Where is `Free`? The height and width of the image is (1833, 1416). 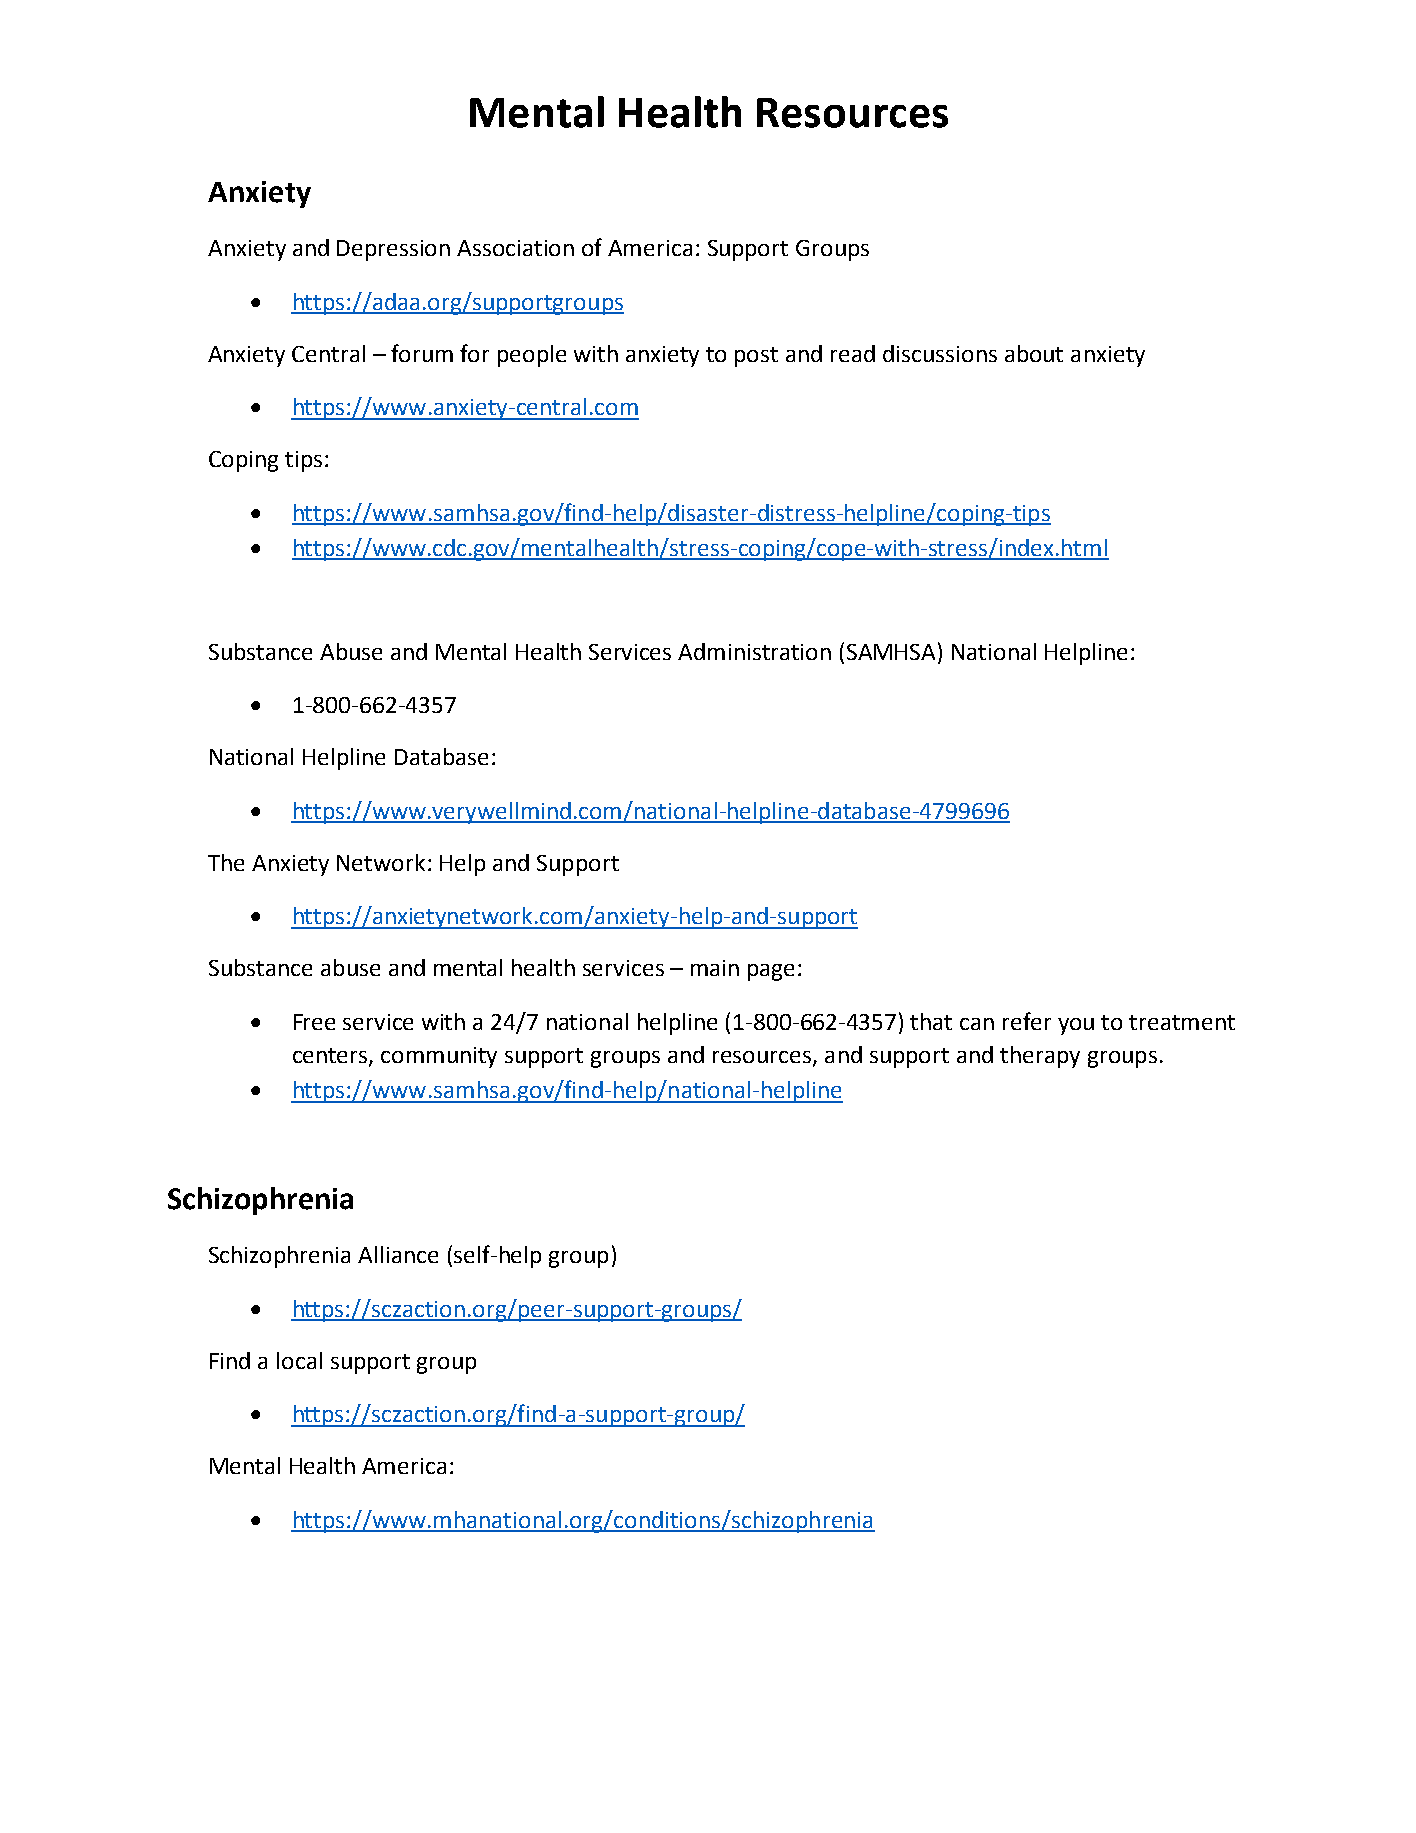 Free is located at coordinates (314, 1022).
